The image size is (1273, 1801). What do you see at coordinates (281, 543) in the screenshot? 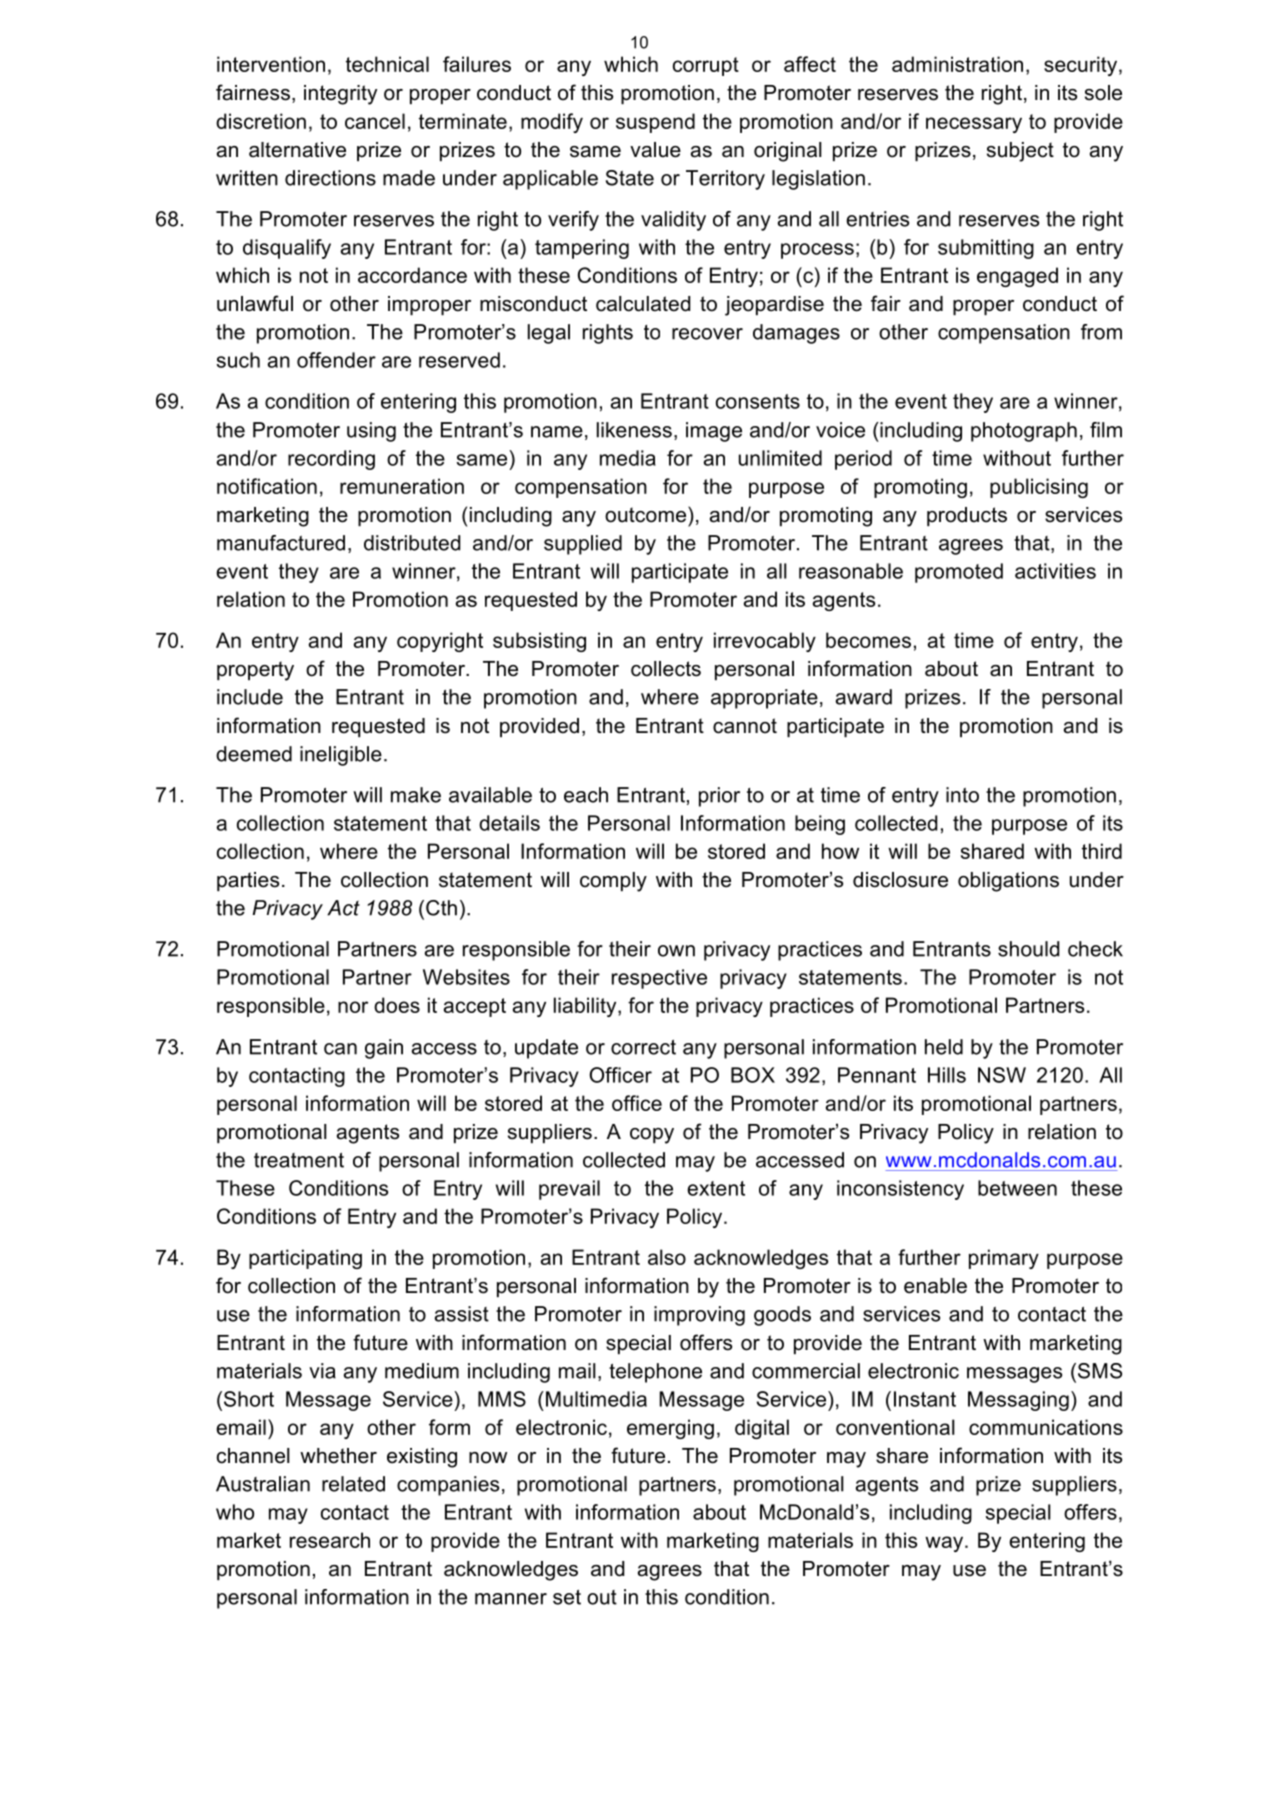
I see `manufactured` at bounding box center [281, 543].
